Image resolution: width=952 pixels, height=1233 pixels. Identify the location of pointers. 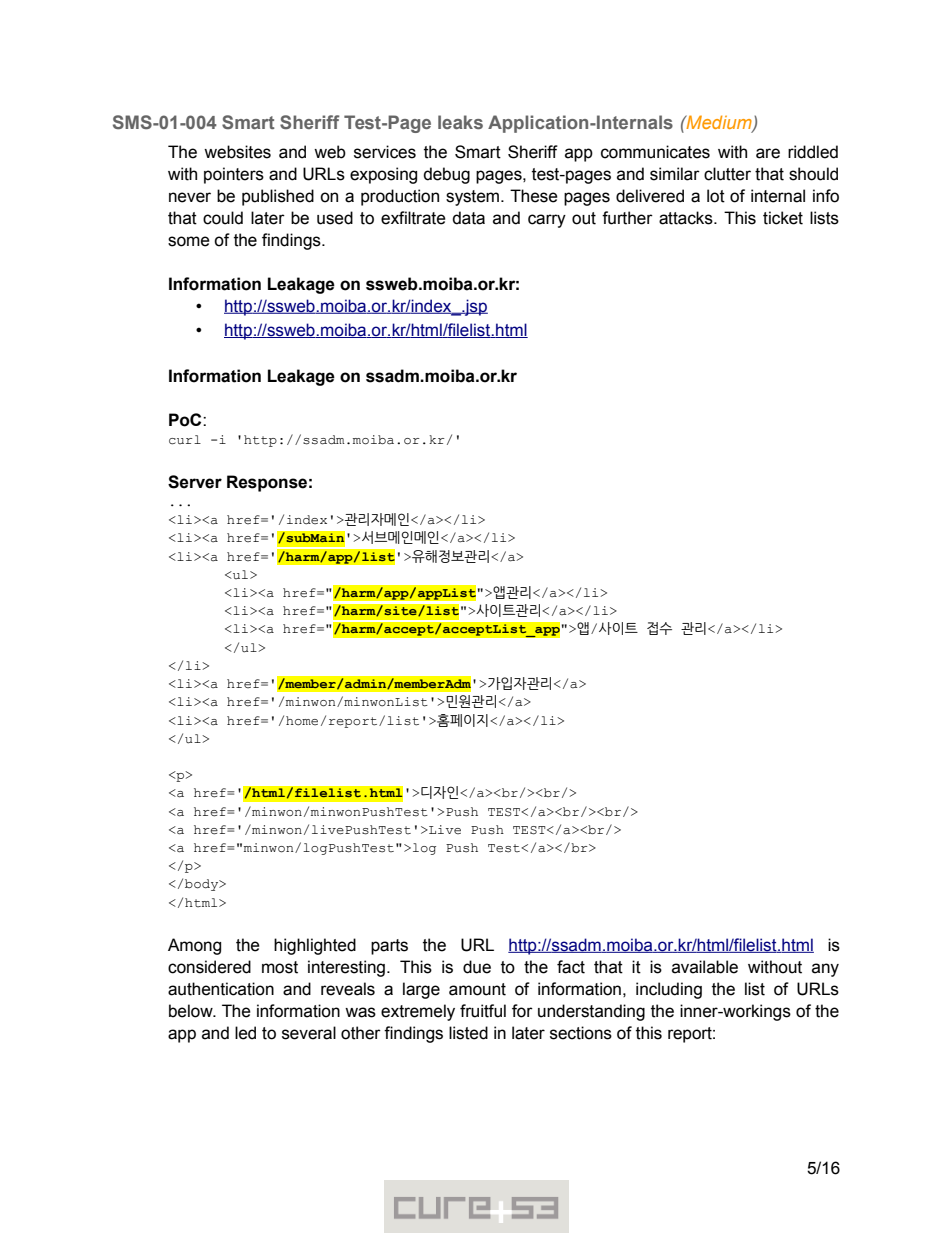
(234, 175).
